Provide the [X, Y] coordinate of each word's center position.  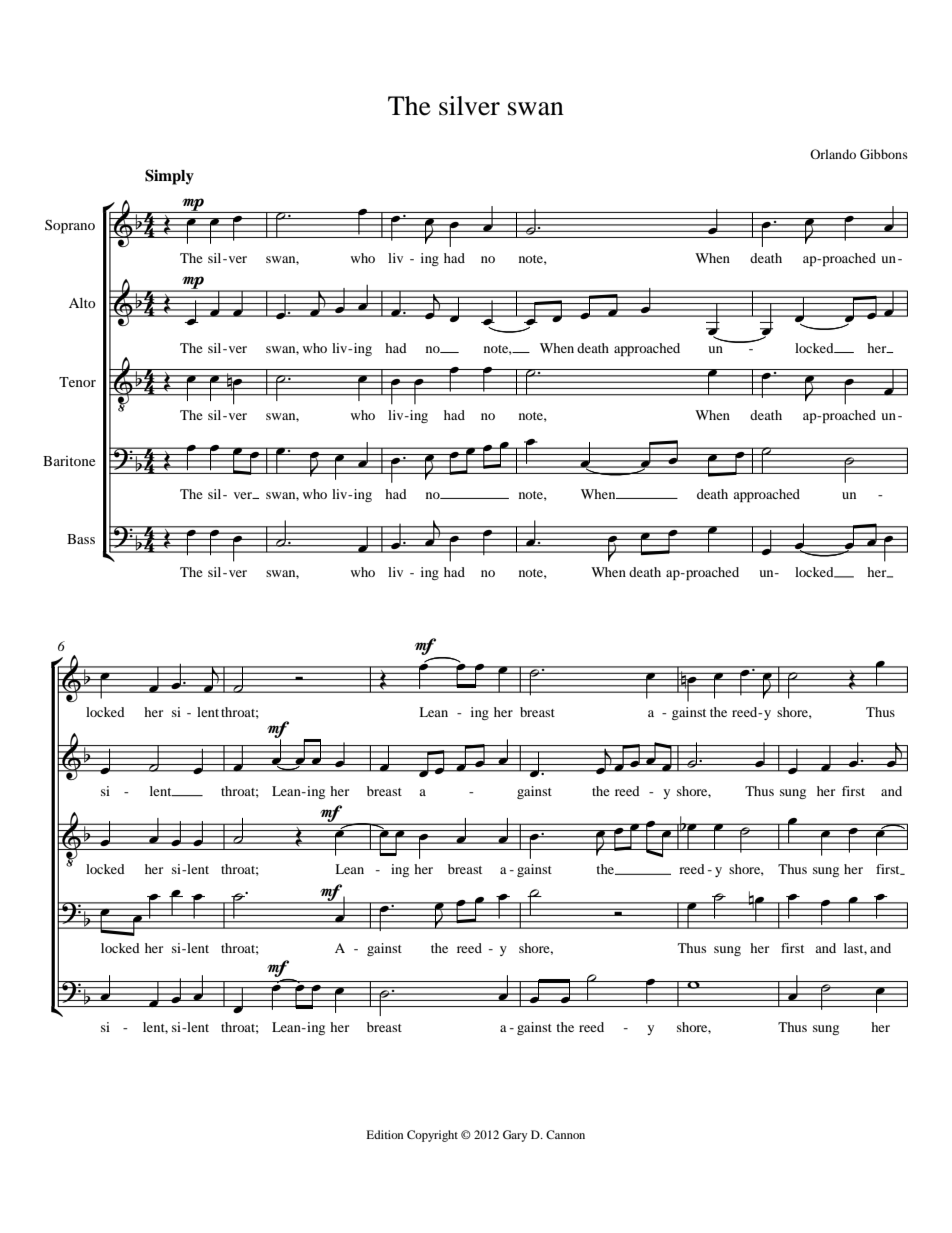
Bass [81, 539]
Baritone [69, 461]
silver [469, 106]
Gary [515, 1136]
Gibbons [884, 154]
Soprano [70, 226]
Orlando [833, 154]
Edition [385, 1134]
